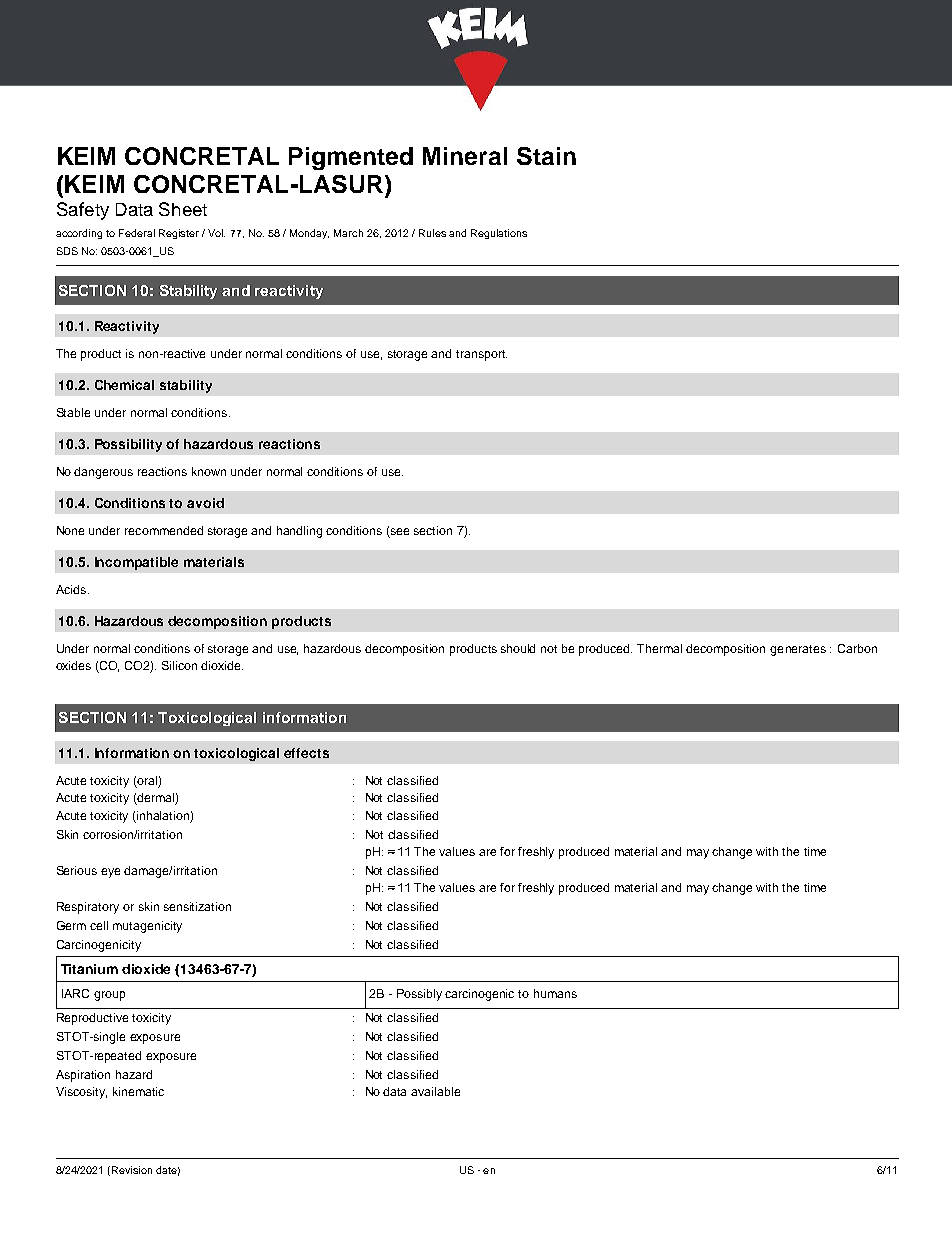 The width and height of the document is (952, 1233). What do you see at coordinates (481, 355) in the document?
I see `transport` at bounding box center [481, 355].
